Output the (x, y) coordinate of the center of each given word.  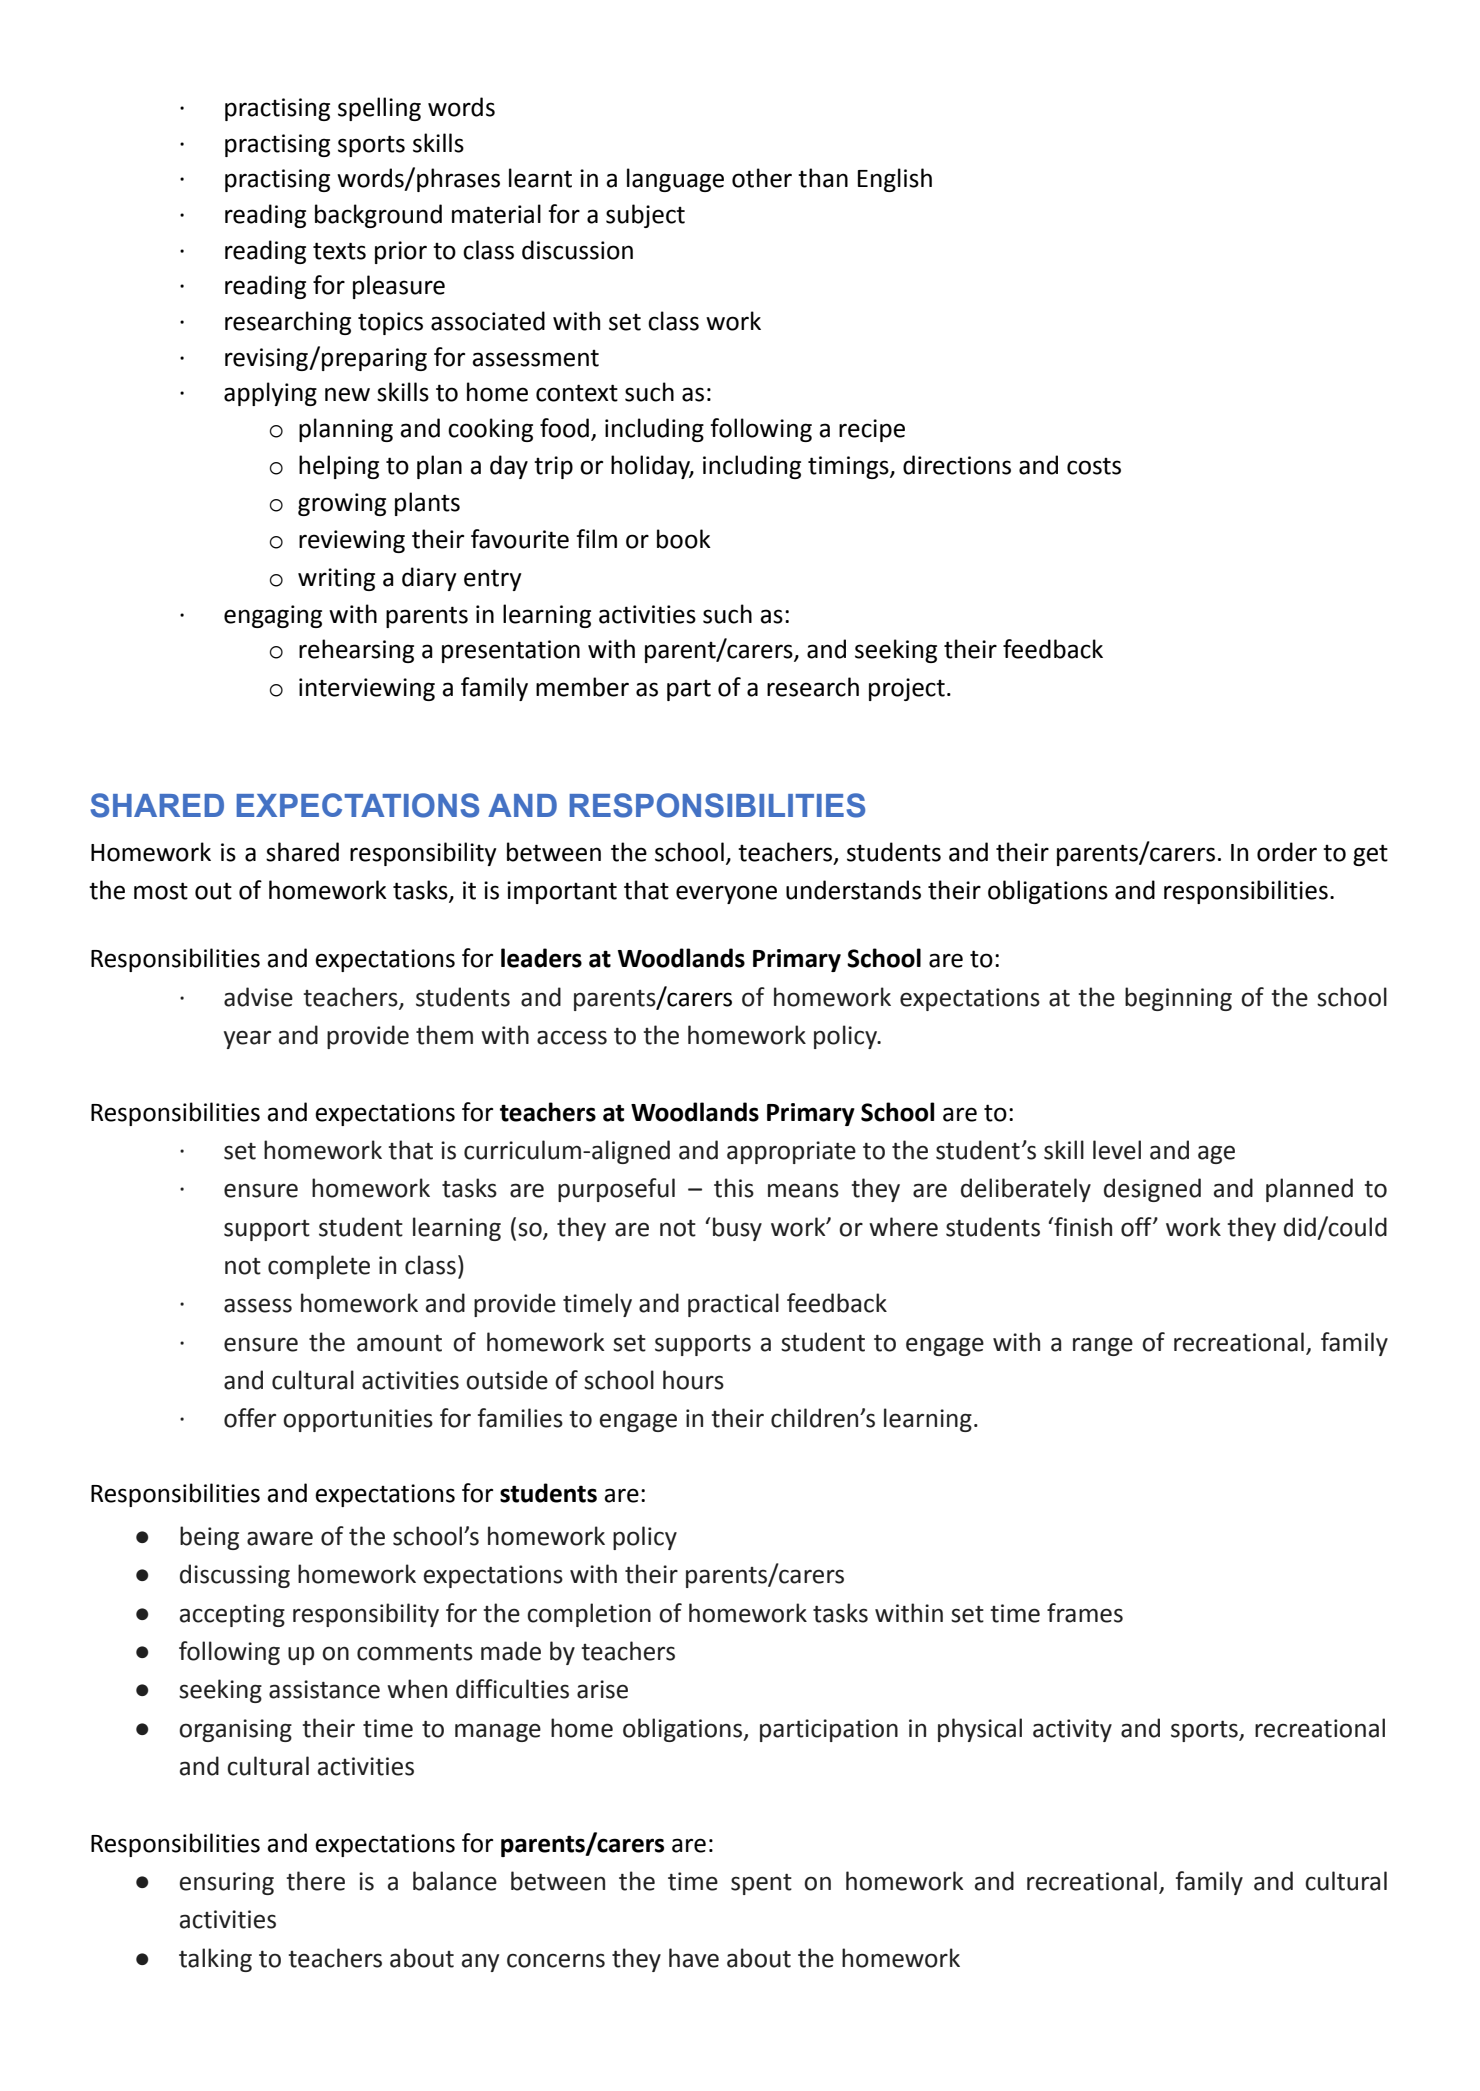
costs (1094, 466)
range (1103, 1346)
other (762, 178)
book (684, 539)
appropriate (791, 1152)
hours (693, 1380)
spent (761, 1884)
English (895, 180)
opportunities (358, 1420)
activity (1072, 1730)
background (378, 216)
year (247, 1039)
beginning (1178, 999)
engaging (273, 616)
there (315, 1881)
